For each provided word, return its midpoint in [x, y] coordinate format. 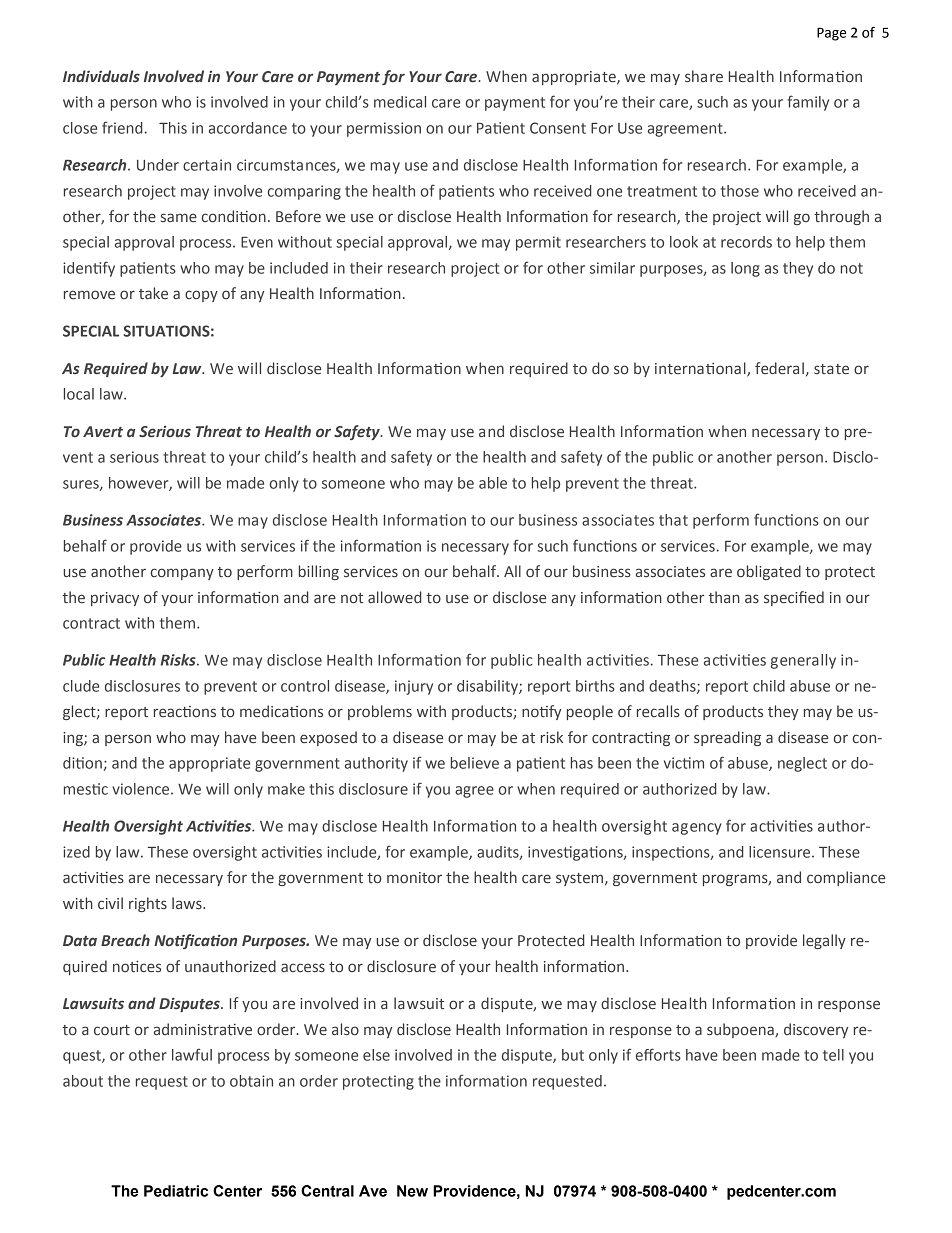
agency [696, 829]
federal [779, 368]
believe [475, 763]
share [704, 76]
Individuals [101, 76]
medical [400, 102]
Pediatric [176, 1191]
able [493, 483]
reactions [185, 711]
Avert [103, 431]
